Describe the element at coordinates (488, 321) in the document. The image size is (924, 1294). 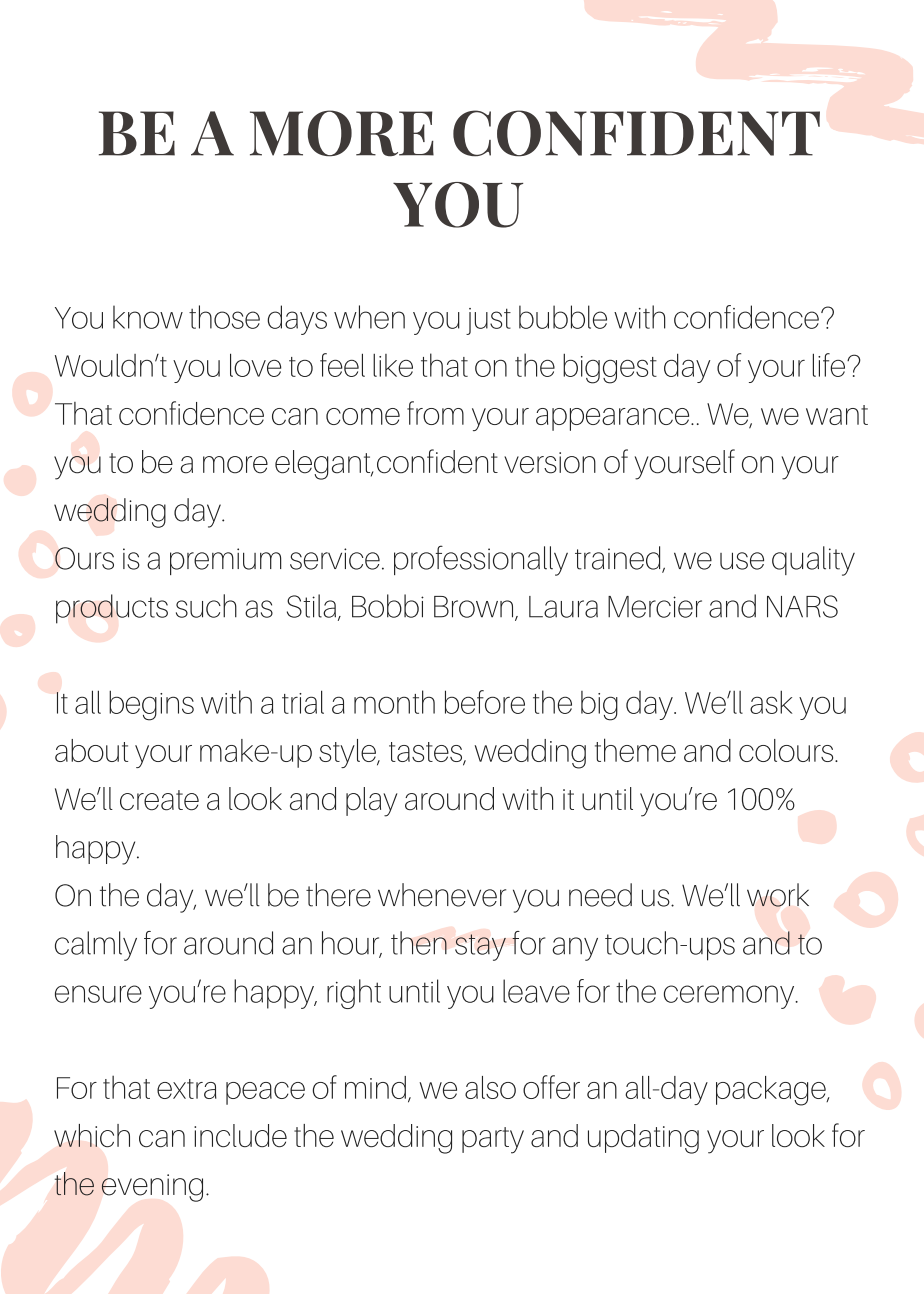
I see `just` at that location.
